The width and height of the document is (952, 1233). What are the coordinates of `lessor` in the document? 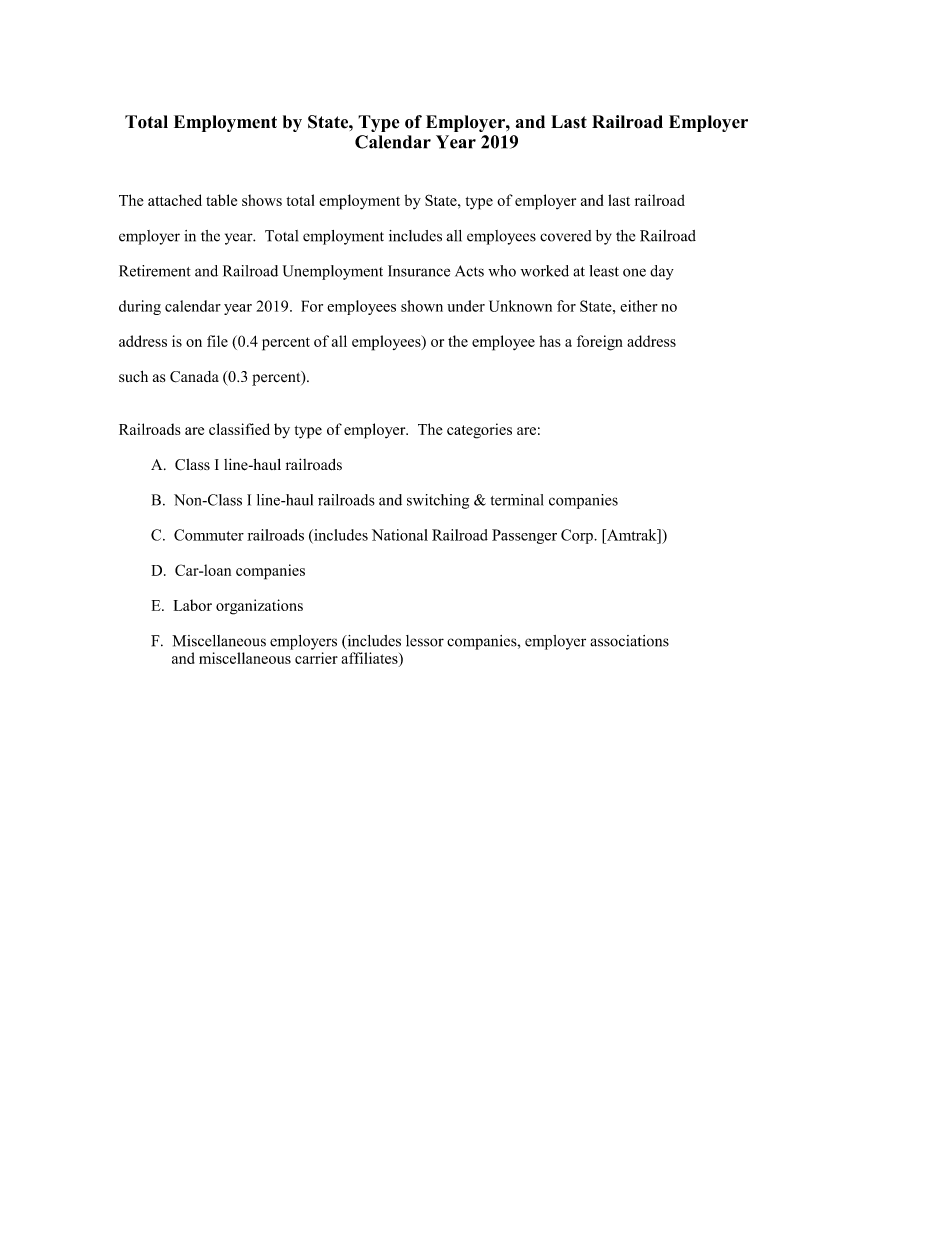 It's located at (425, 641).
